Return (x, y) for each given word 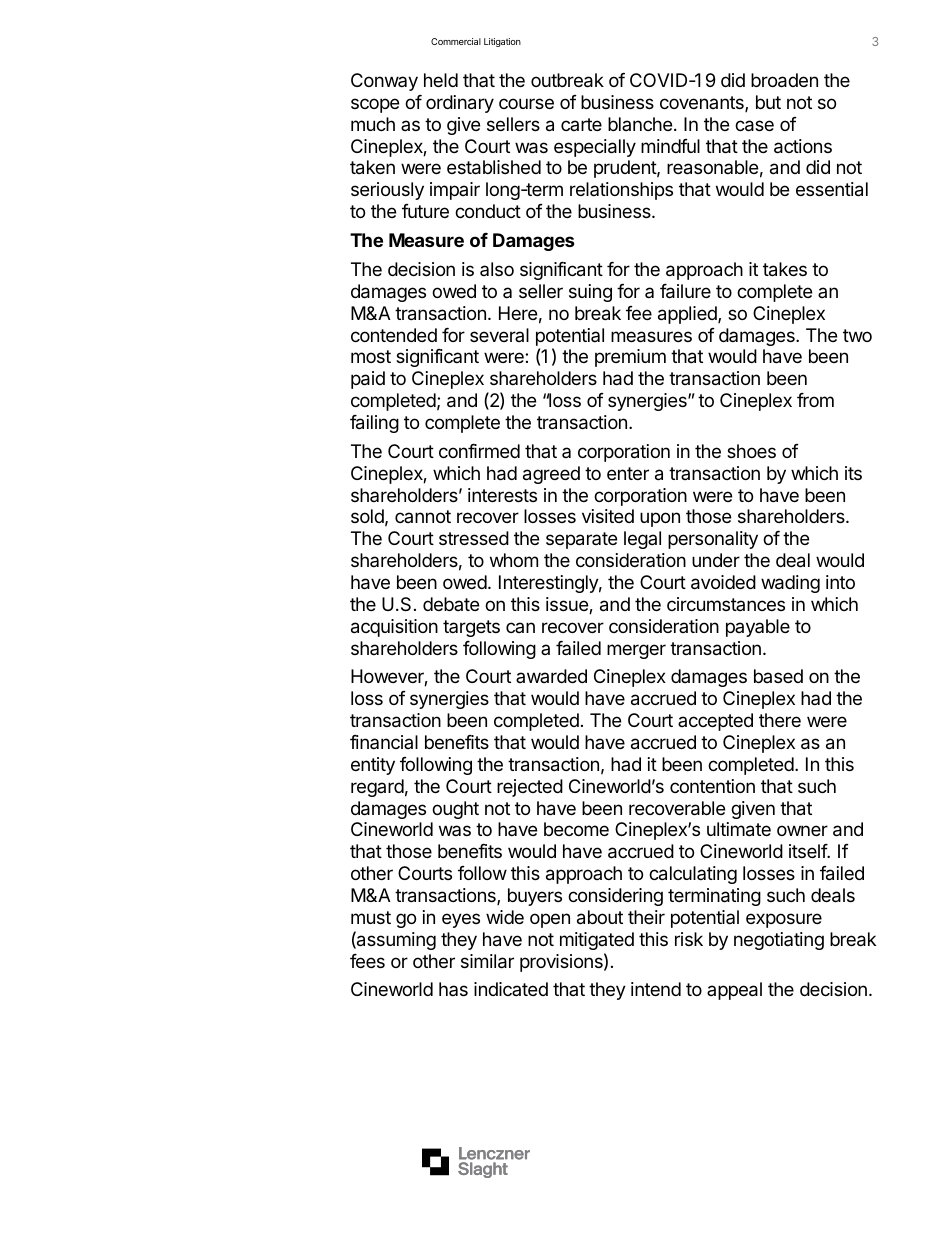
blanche (640, 124)
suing (590, 293)
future (425, 211)
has (453, 989)
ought (455, 810)
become (576, 829)
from (815, 400)
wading (790, 584)
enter (628, 473)
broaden (784, 80)
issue (568, 605)
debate (451, 604)
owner (802, 830)
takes (785, 269)
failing (374, 424)
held (441, 80)
